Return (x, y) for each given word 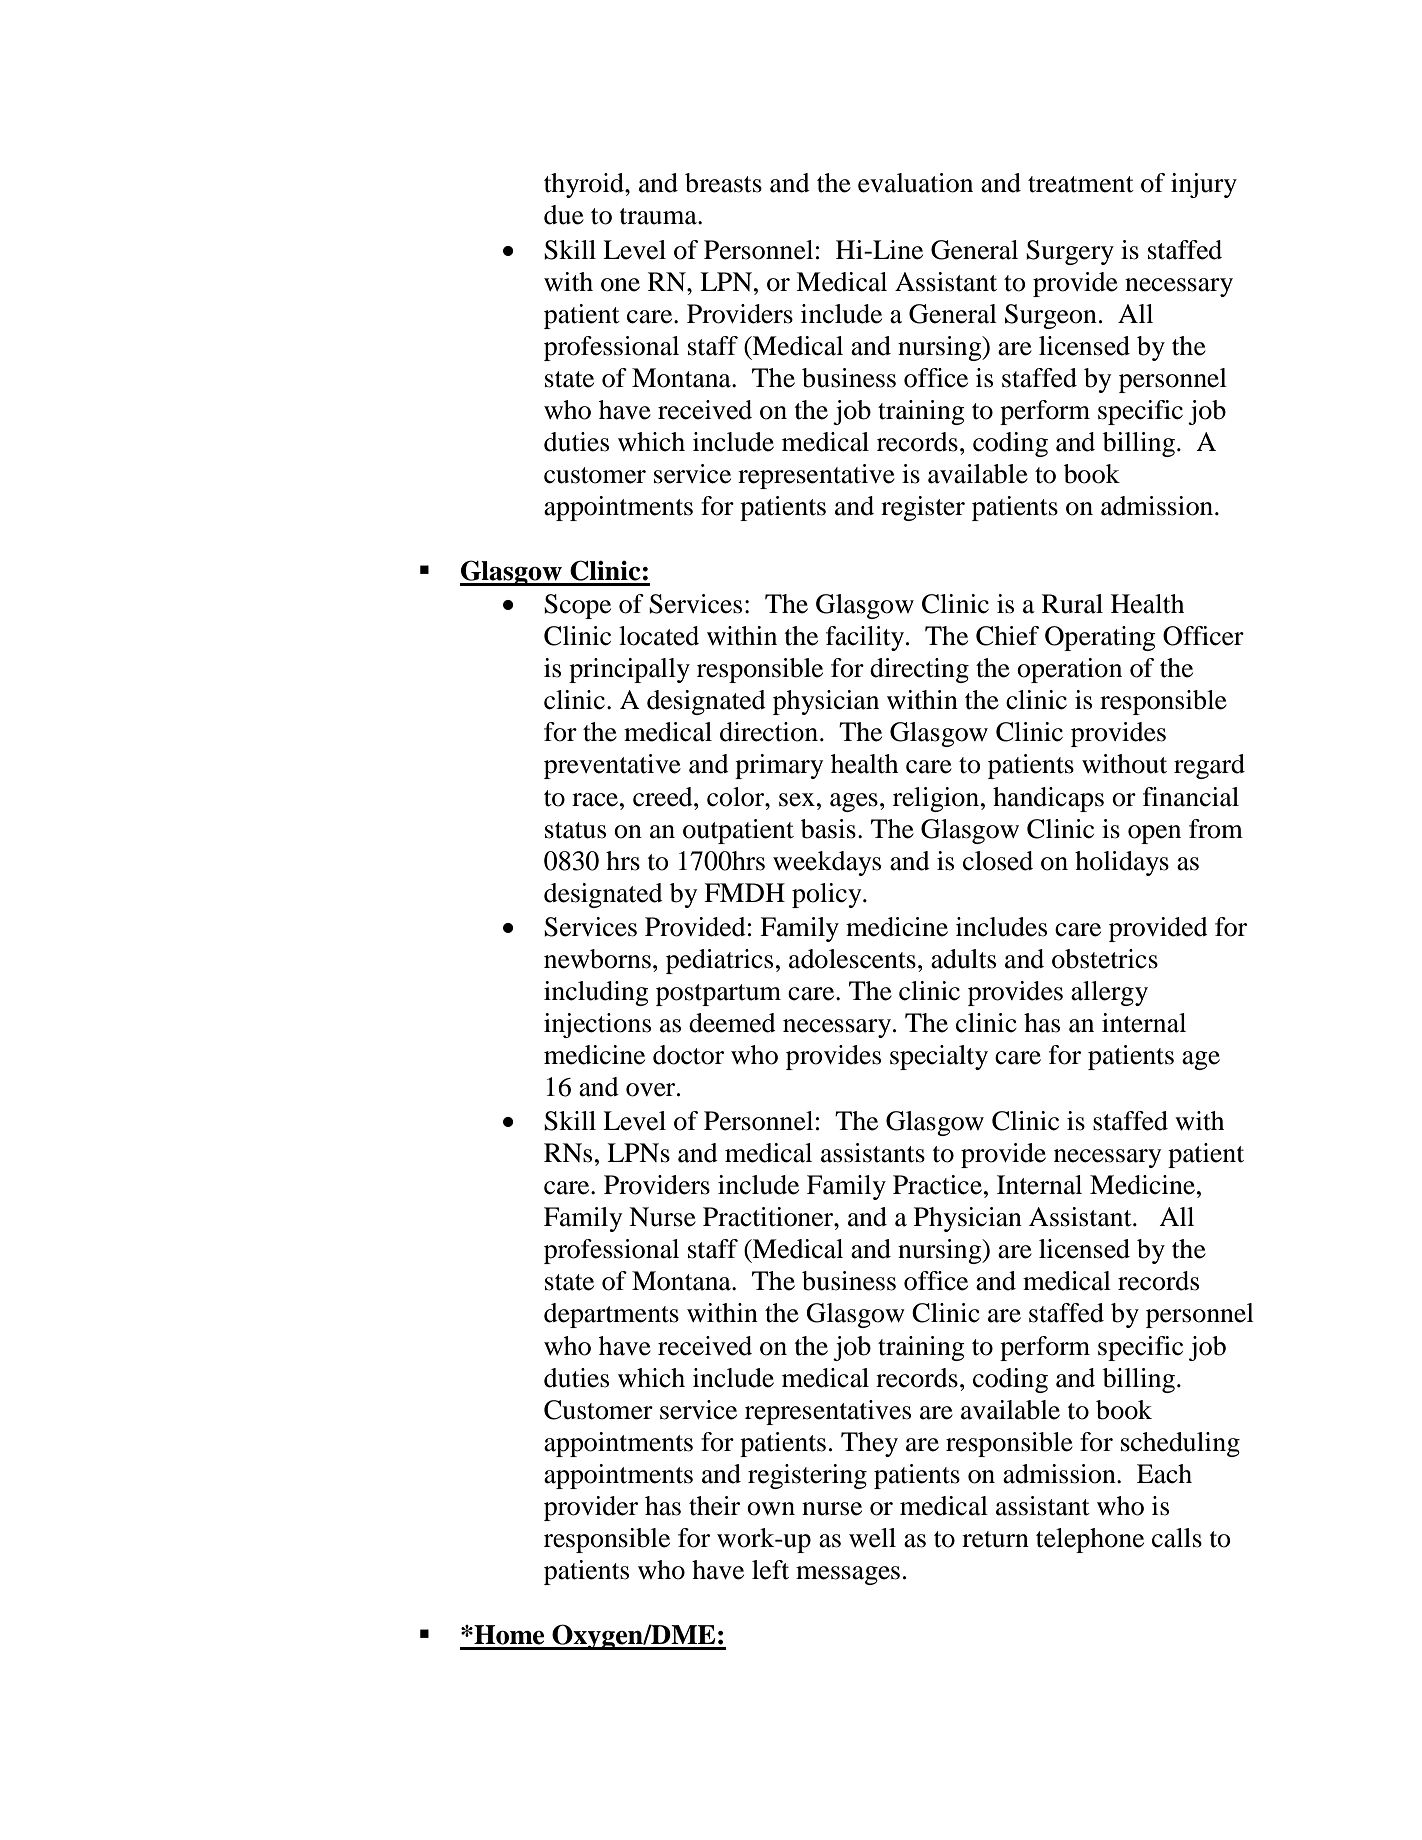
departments (611, 1315)
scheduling (1180, 1444)
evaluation (915, 183)
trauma (659, 216)
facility (866, 638)
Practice (937, 1185)
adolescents (852, 959)
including (596, 993)
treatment (1081, 184)
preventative (612, 766)
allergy (1109, 993)
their (714, 1506)
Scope (577, 606)
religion (936, 799)
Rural (1072, 604)
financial (1191, 797)
